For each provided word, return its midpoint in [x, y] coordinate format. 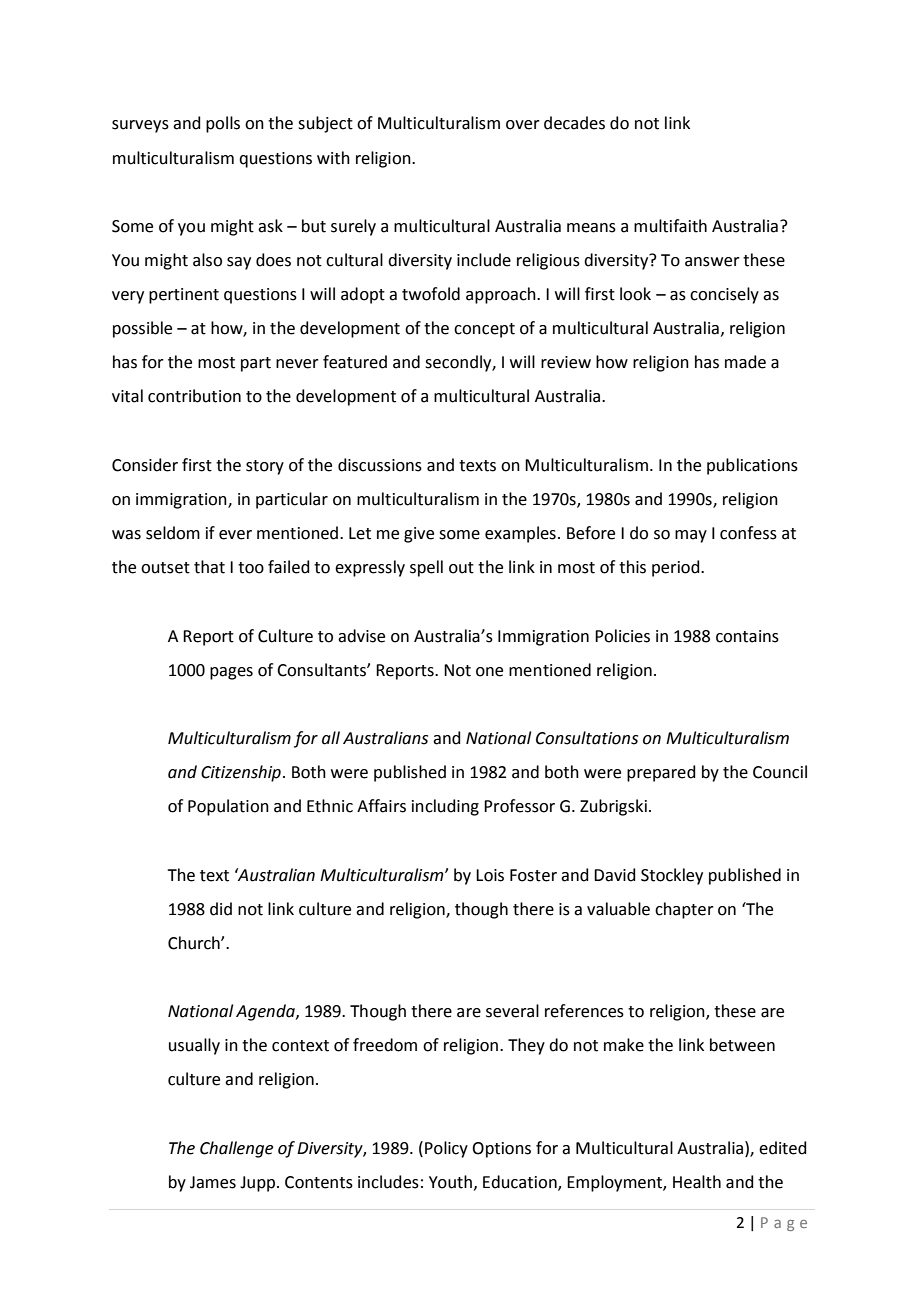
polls [223, 124]
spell [426, 568]
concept [484, 330]
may [691, 536]
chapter [684, 910]
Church [195, 943]
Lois [490, 875]
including [445, 807]
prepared [661, 773]
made [745, 362]
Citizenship [241, 773]
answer [712, 262]
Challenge [236, 1149]
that [209, 567]
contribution [194, 396]
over [523, 125]
